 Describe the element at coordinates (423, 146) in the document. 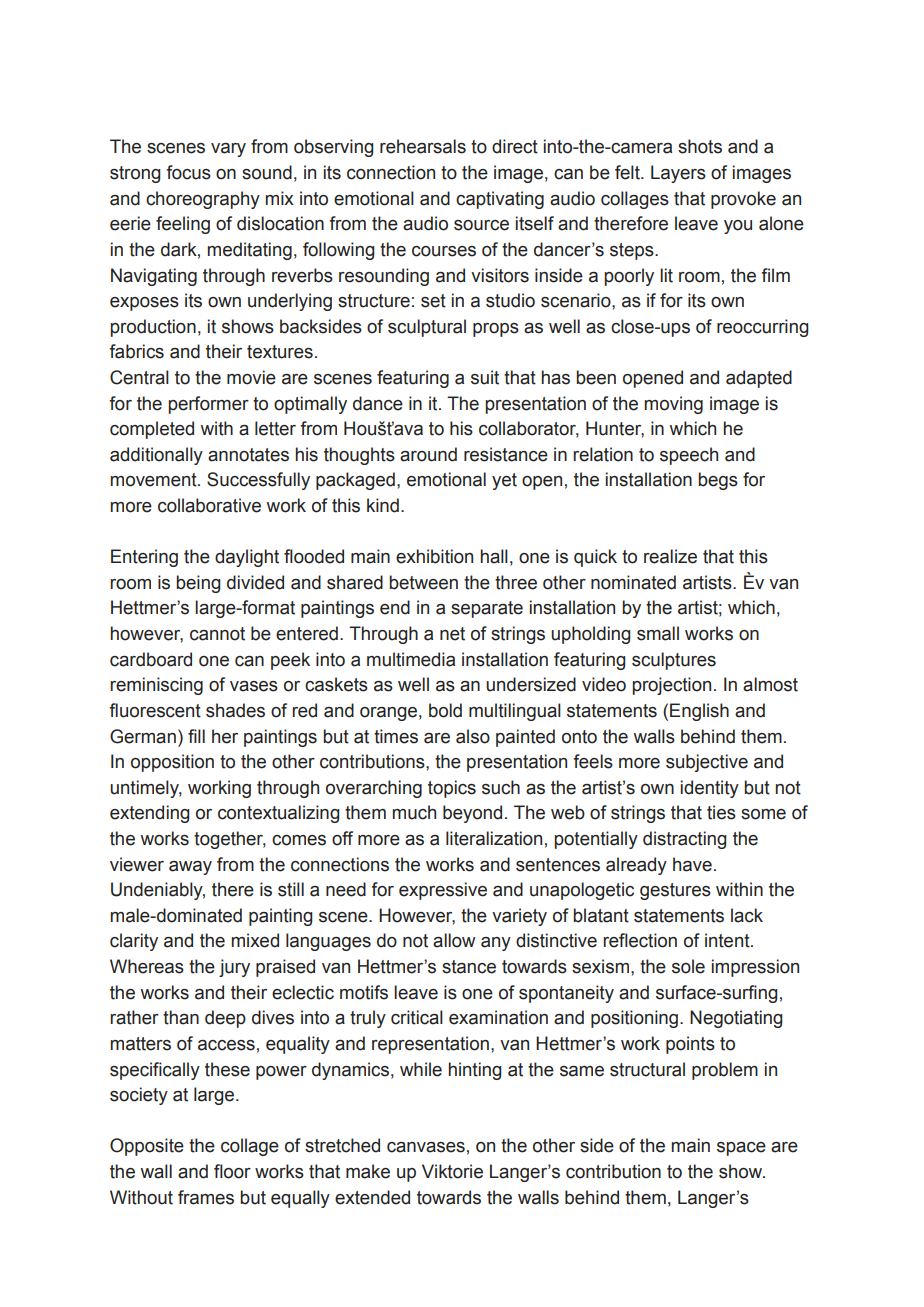

I see `rehearsals` at that location.
